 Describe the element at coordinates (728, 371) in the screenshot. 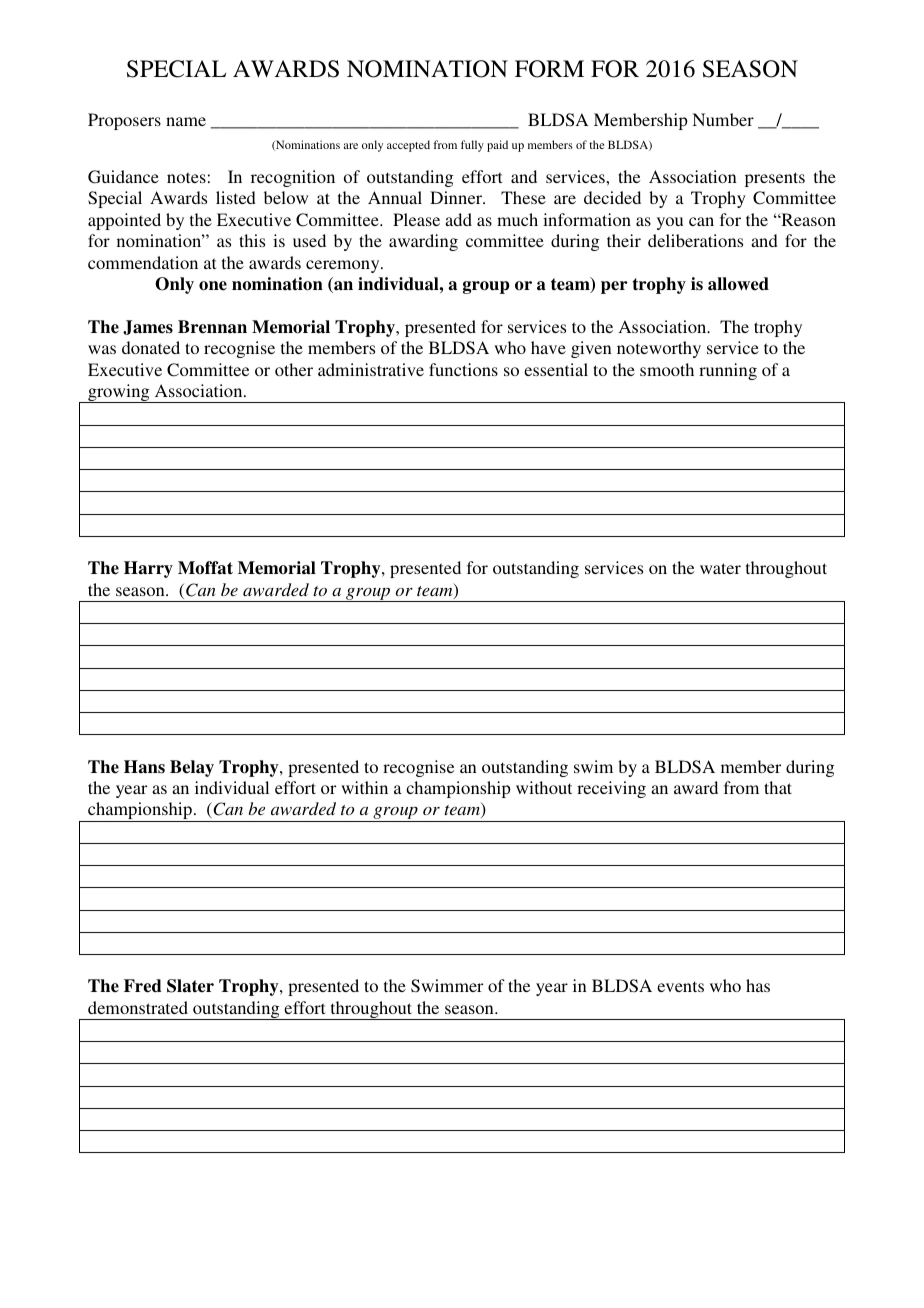

I see `running` at that location.
